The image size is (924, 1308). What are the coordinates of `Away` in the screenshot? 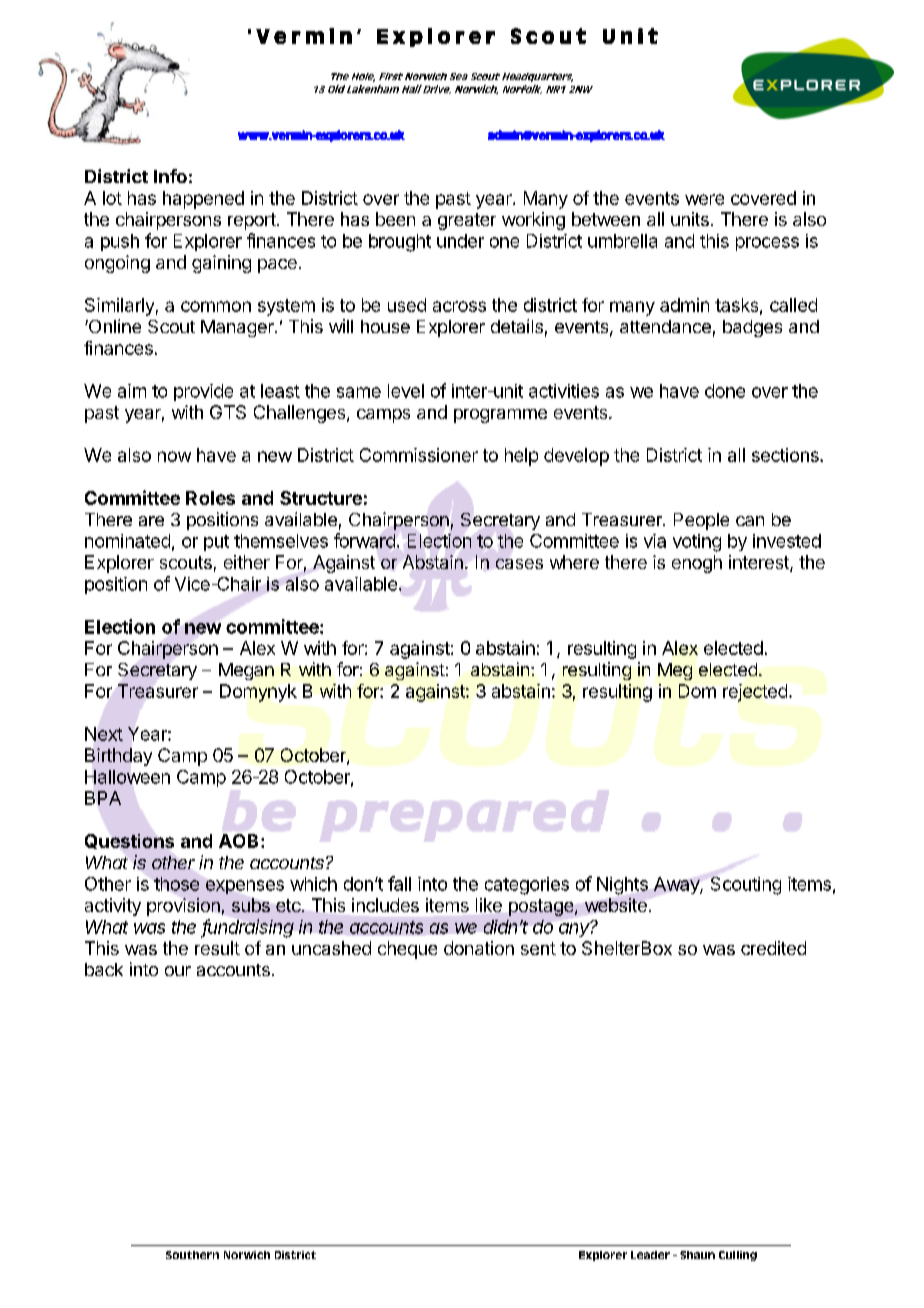 It's located at (677, 885).
